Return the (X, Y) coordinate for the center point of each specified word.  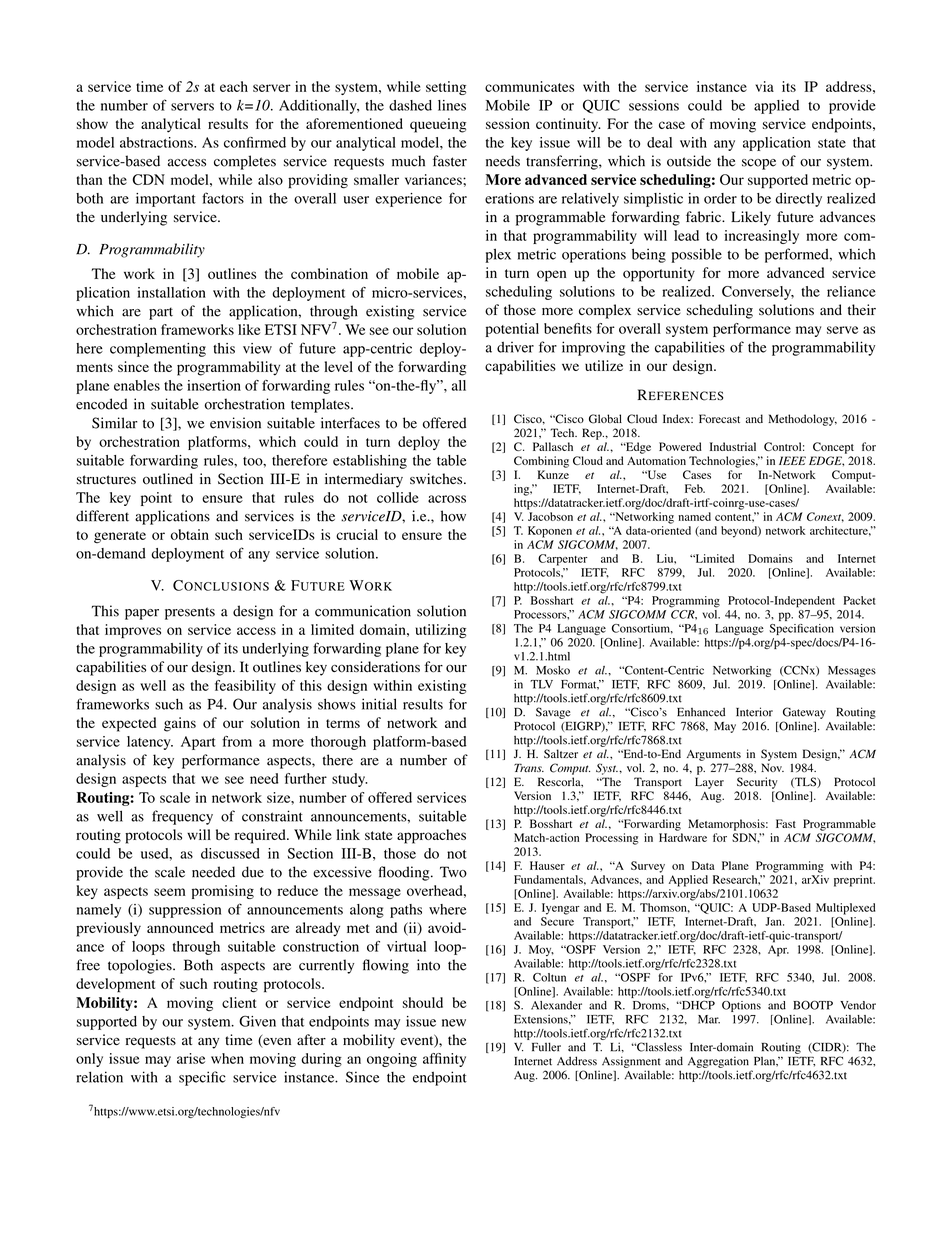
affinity (444, 1060)
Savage (553, 713)
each (234, 86)
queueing (438, 125)
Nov (772, 767)
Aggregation (718, 1062)
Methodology (802, 420)
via (764, 86)
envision (235, 423)
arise (191, 1058)
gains (180, 724)
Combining (541, 462)
